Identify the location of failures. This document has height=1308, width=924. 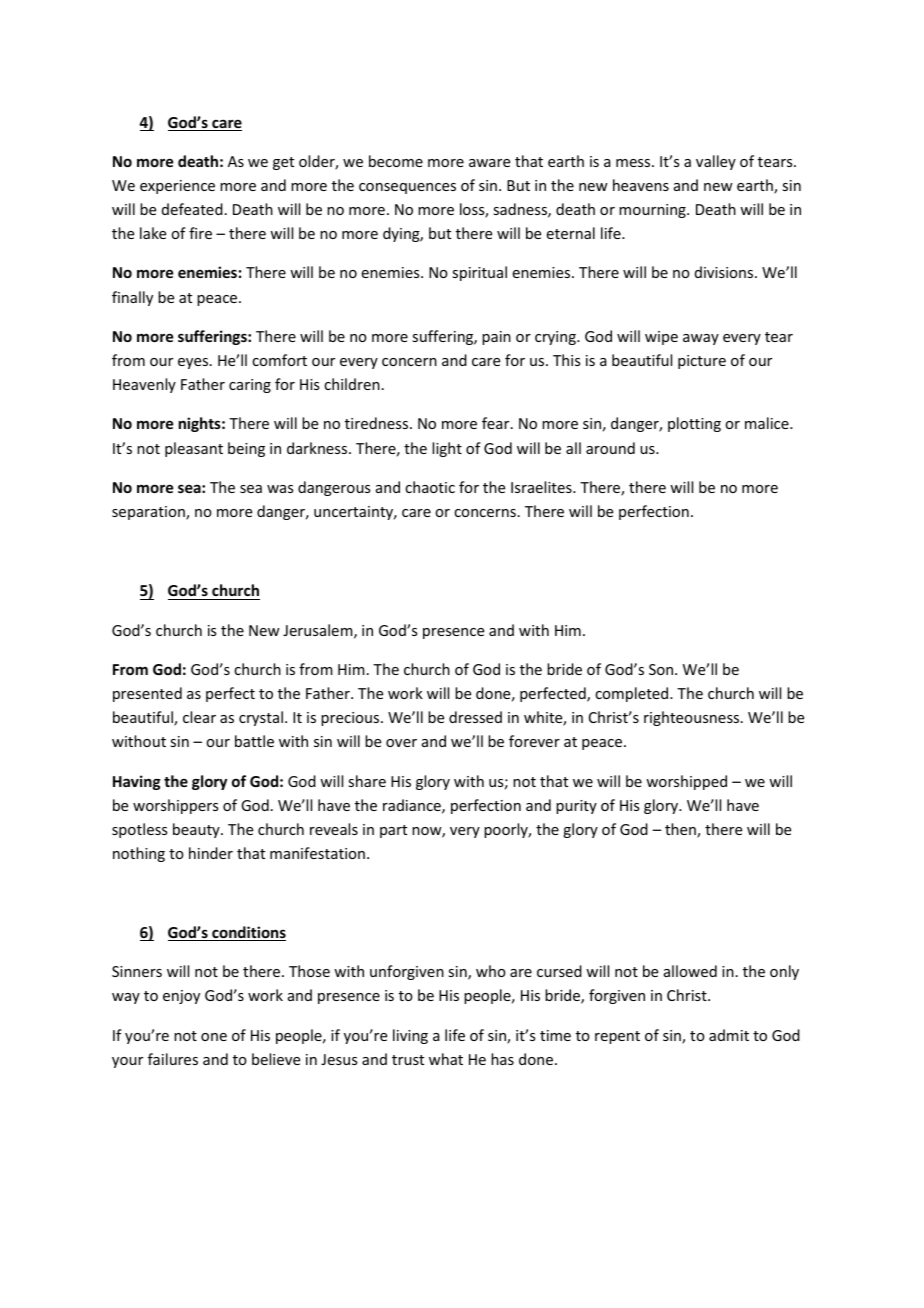
(173, 1059).
